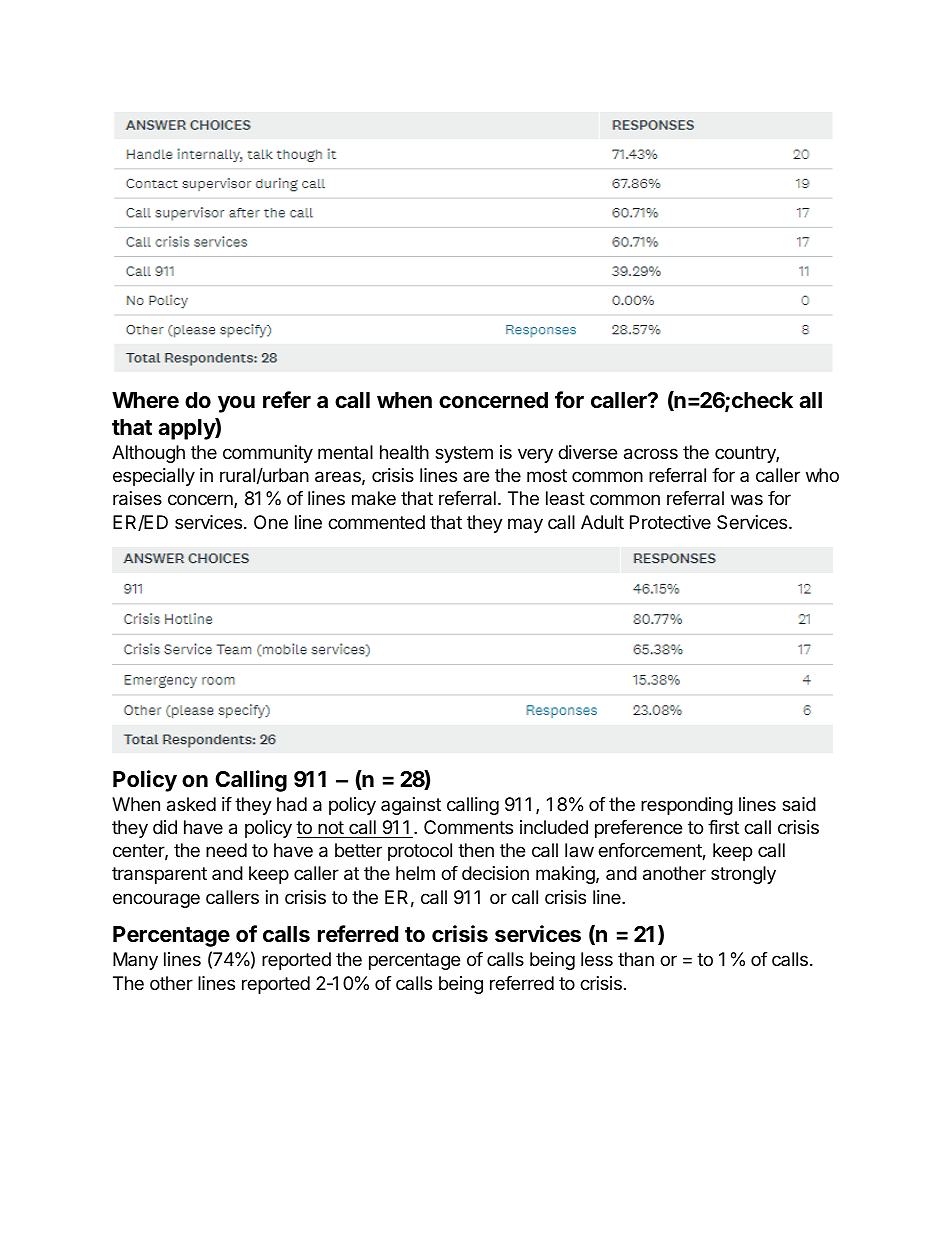  Describe the element at coordinates (597, 959) in the document. I see `less` at that location.
